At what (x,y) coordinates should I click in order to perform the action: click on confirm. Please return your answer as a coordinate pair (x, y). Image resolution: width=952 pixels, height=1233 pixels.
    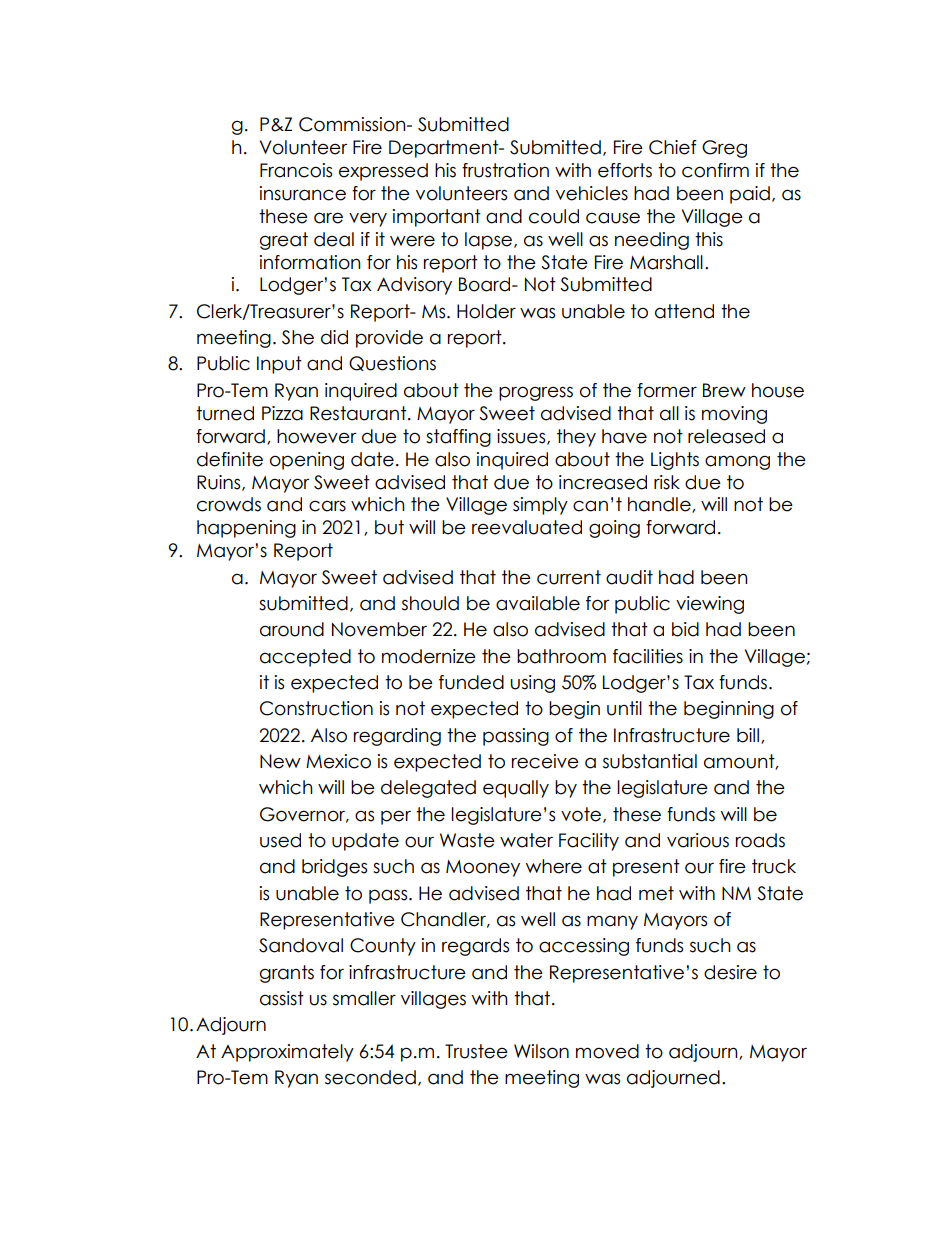
    Looking at the image, I should click on (715, 170).
